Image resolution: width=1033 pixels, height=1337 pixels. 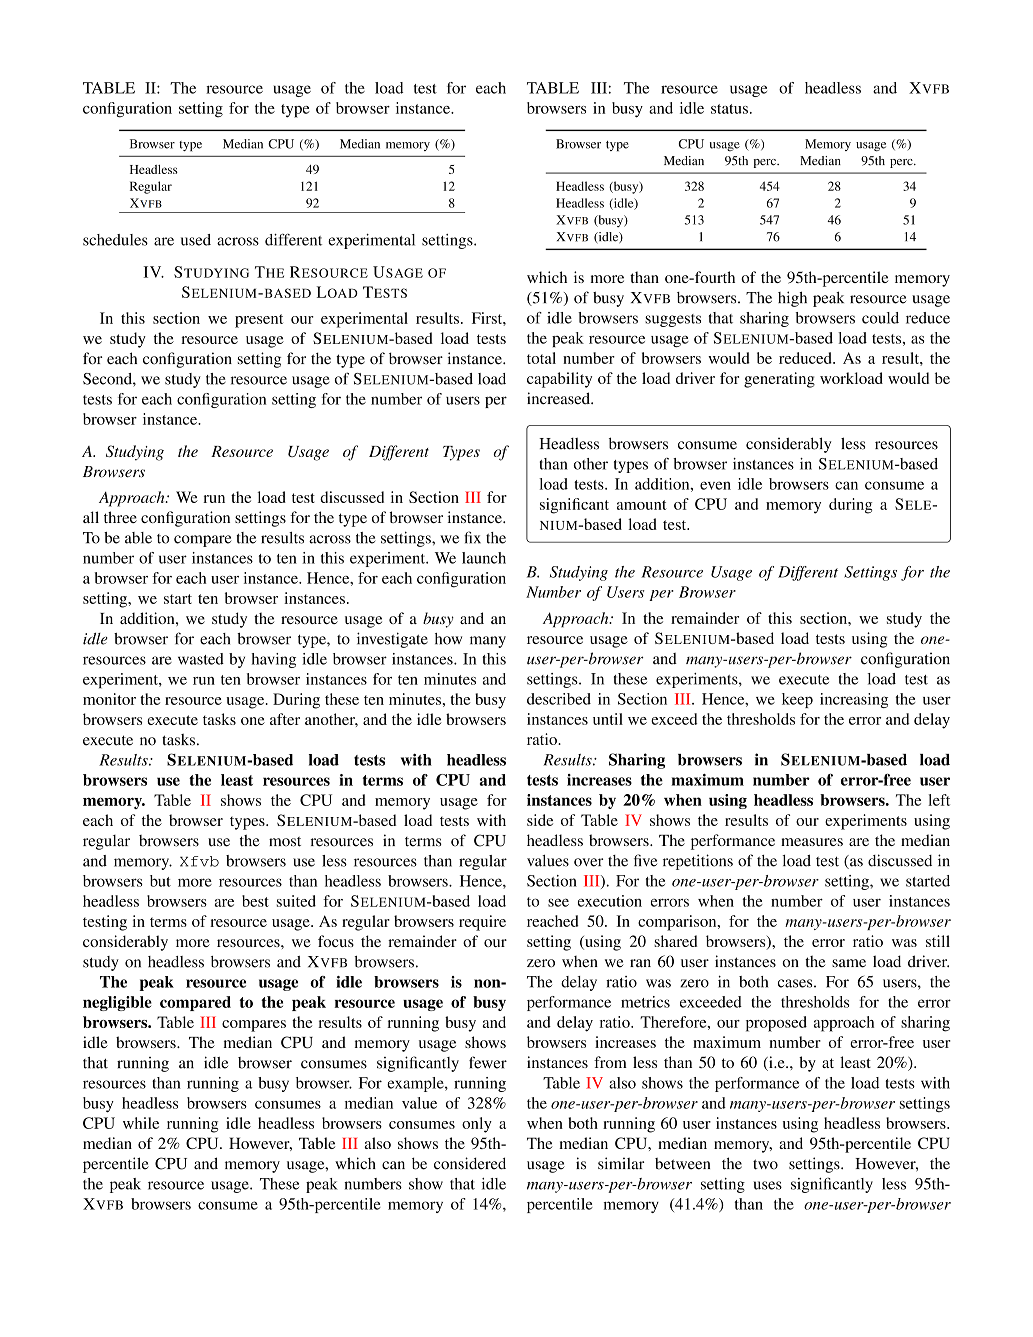 I want to click on increasing, so click(x=854, y=700).
